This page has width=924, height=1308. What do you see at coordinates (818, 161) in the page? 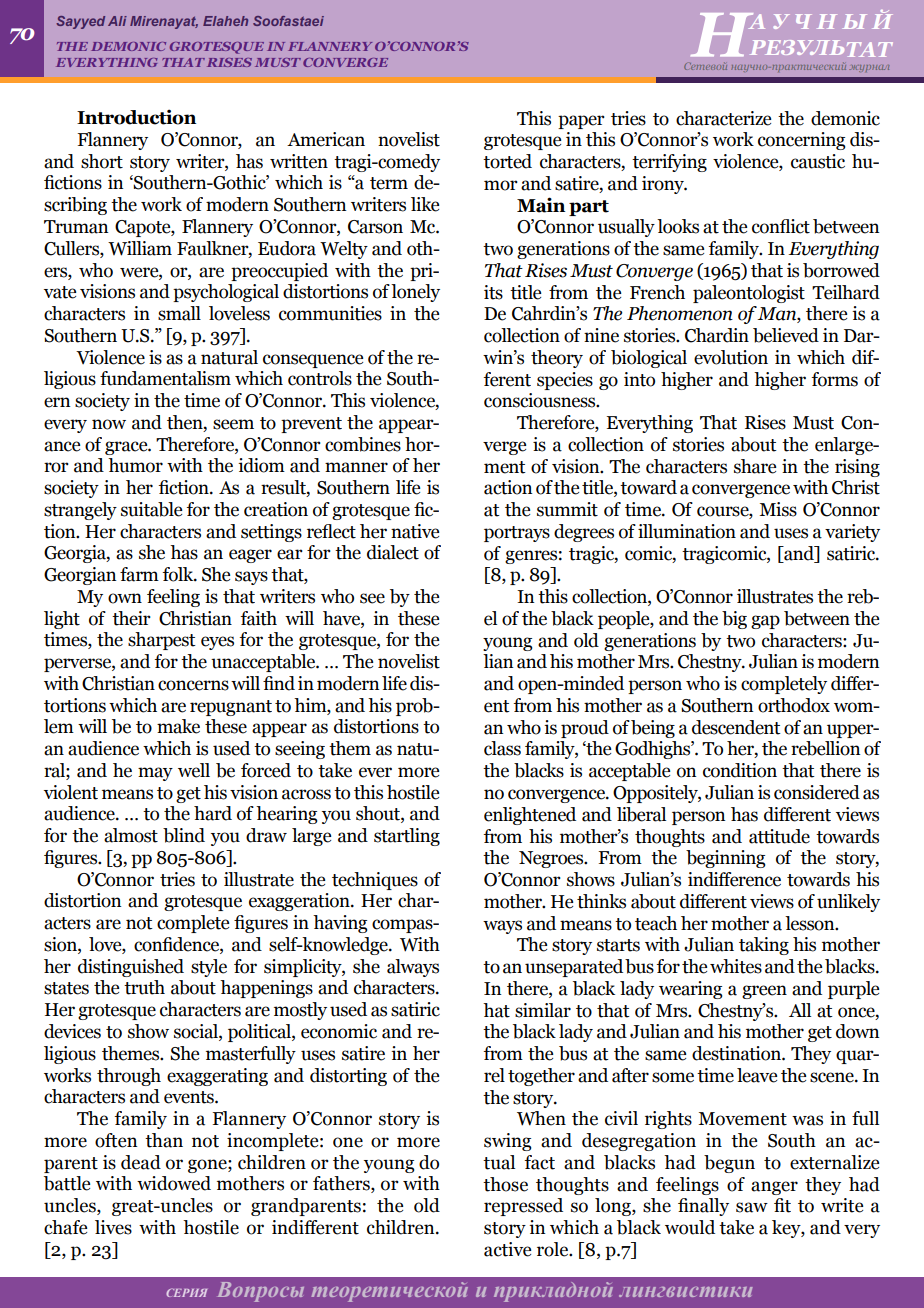
I see `caustic` at bounding box center [818, 161].
